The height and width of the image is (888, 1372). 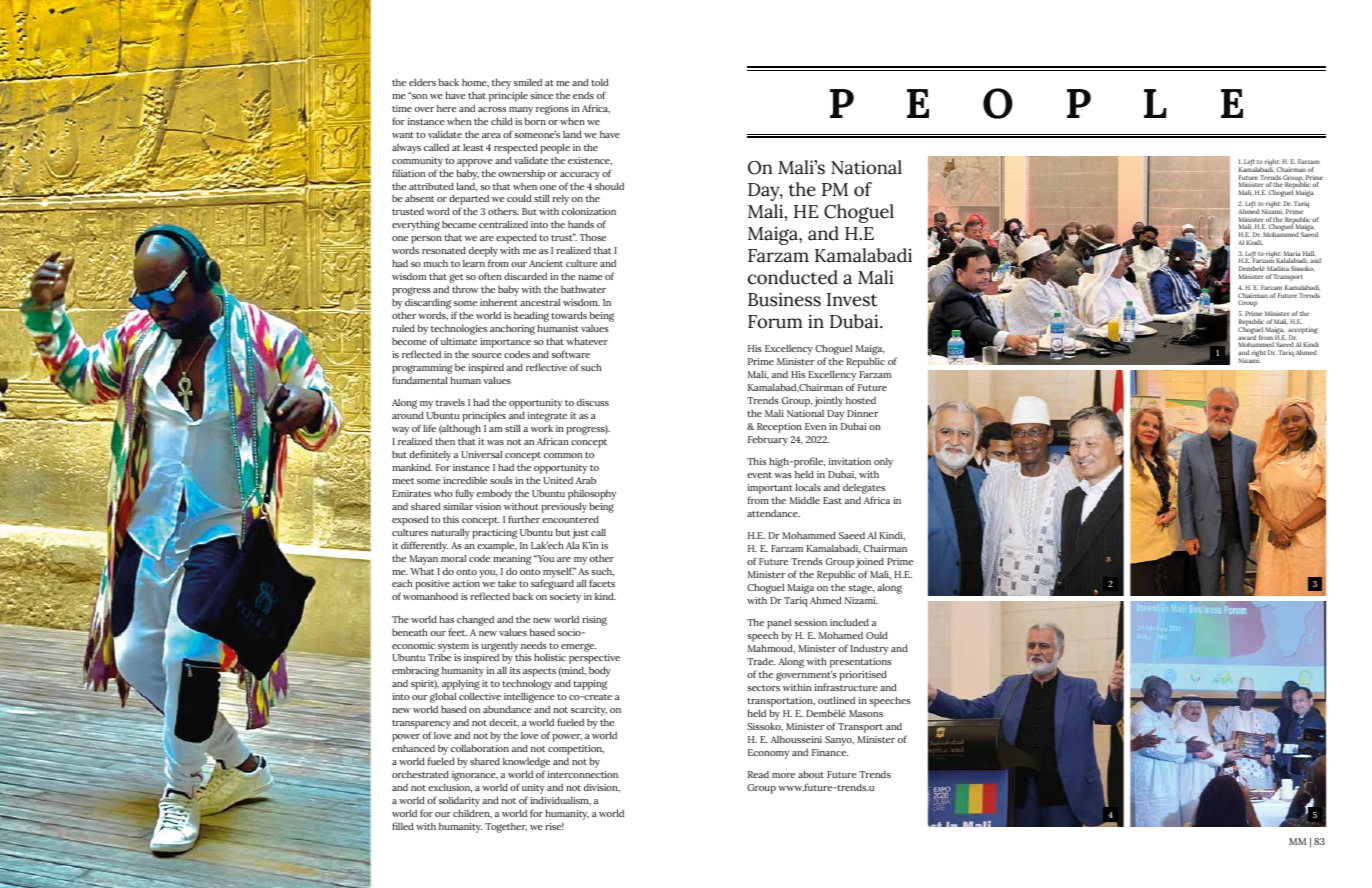 What do you see at coordinates (1303, 332) in the image?
I see `accepting` at bounding box center [1303, 332].
